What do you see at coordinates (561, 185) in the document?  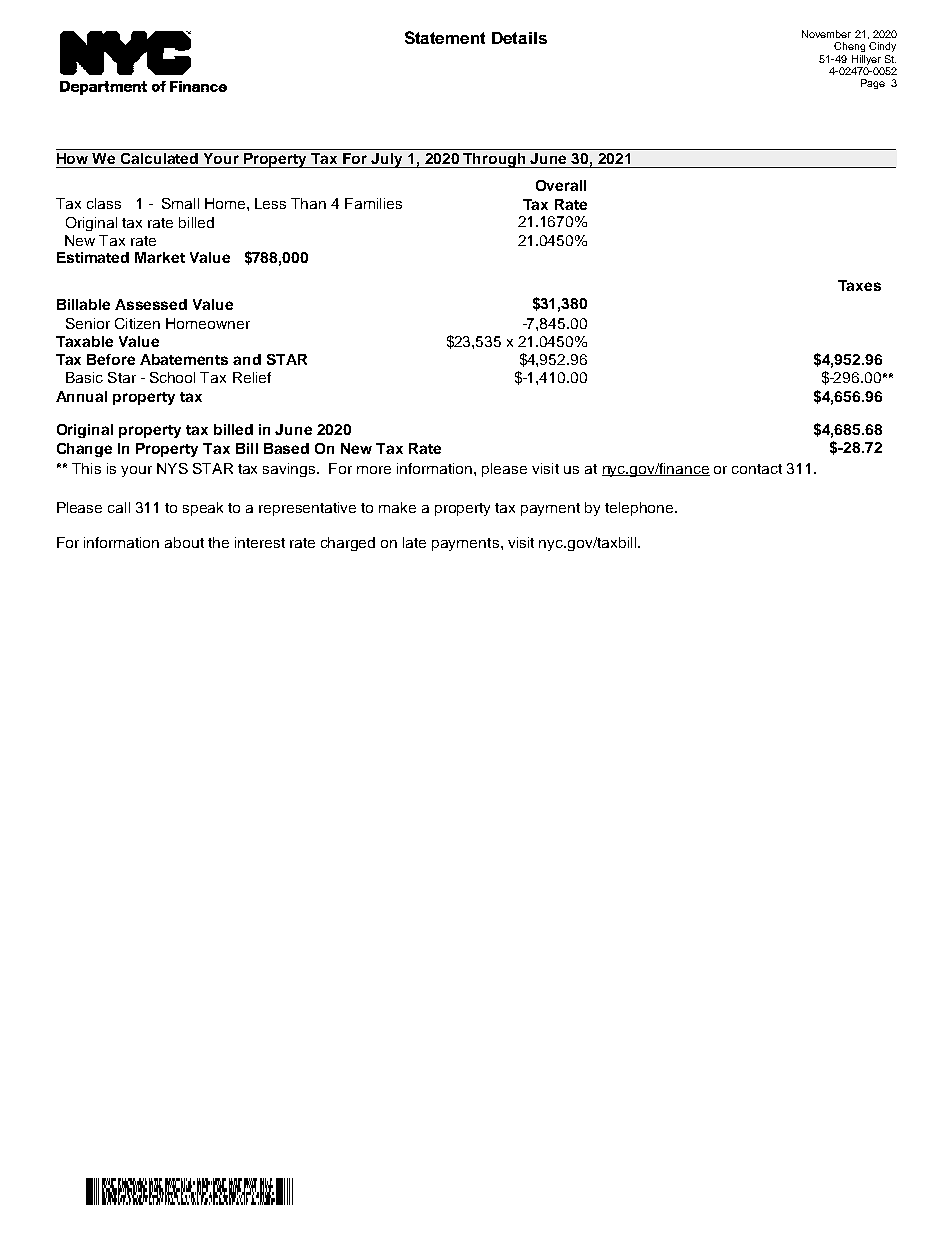 I see `Overall` at bounding box center [561, 185].
